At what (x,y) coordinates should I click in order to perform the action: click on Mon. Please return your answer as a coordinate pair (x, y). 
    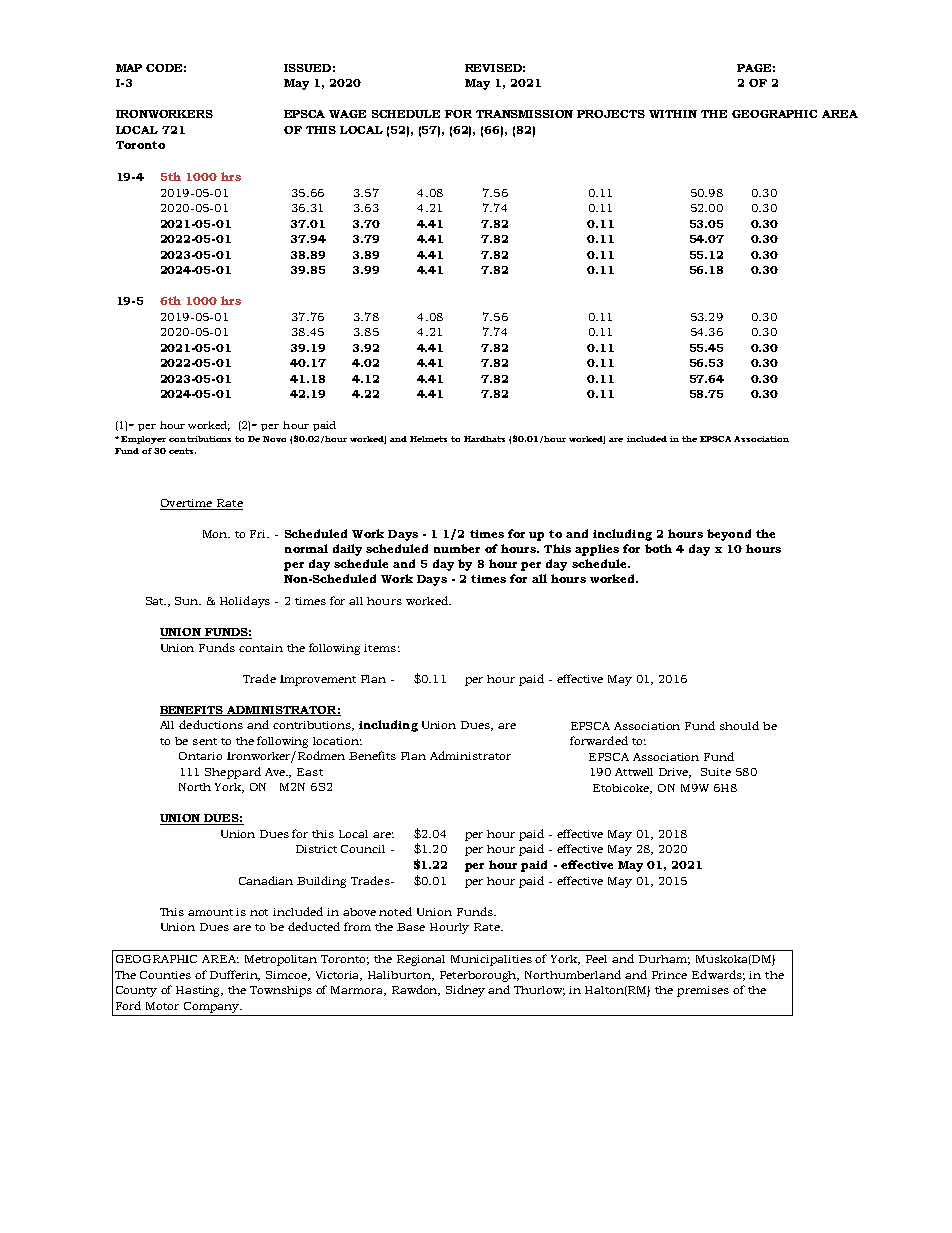
    Looking at the image, I should click on (216, 534).
